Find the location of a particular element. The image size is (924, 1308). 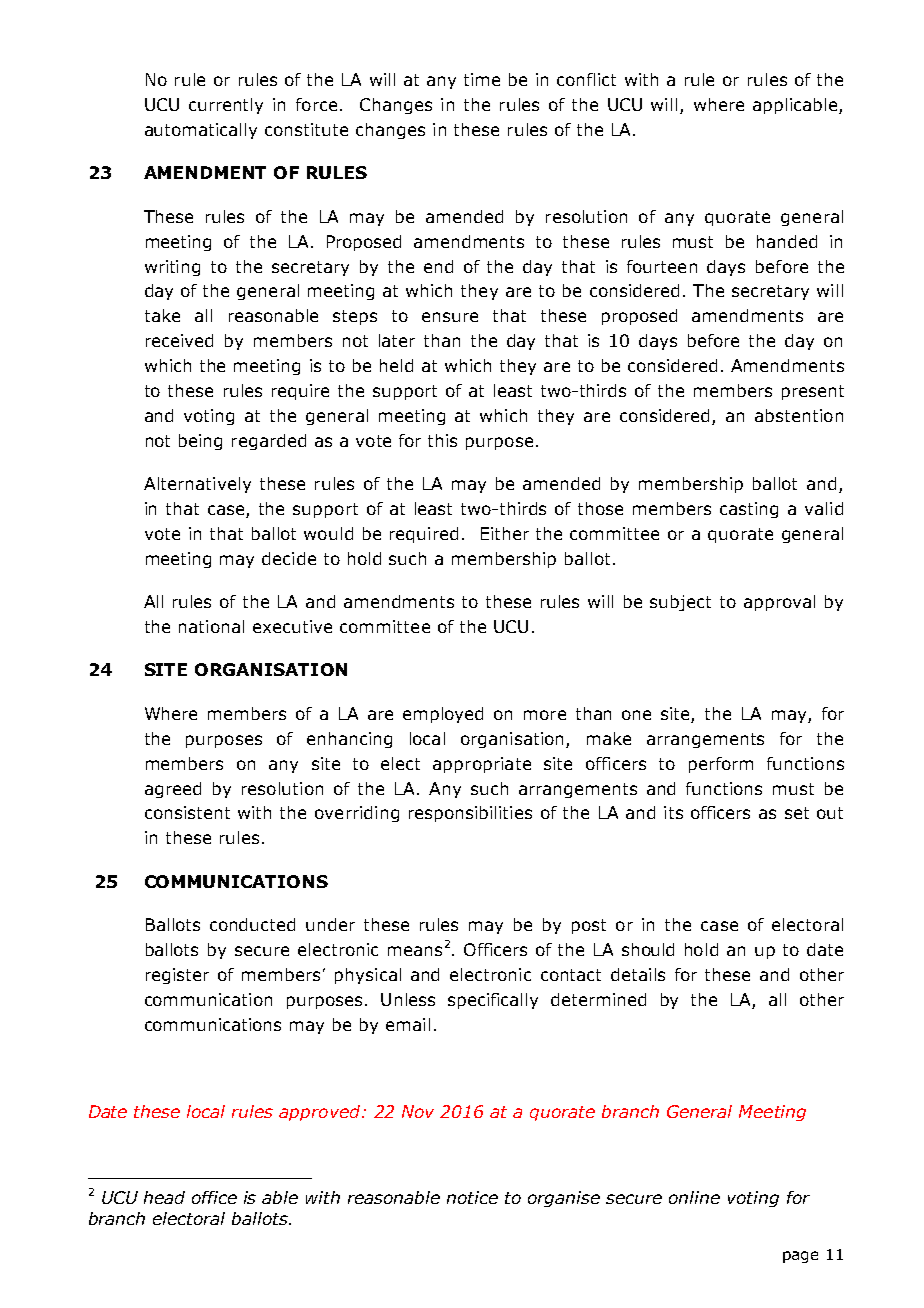

time is located at coordinates (482, 79).
